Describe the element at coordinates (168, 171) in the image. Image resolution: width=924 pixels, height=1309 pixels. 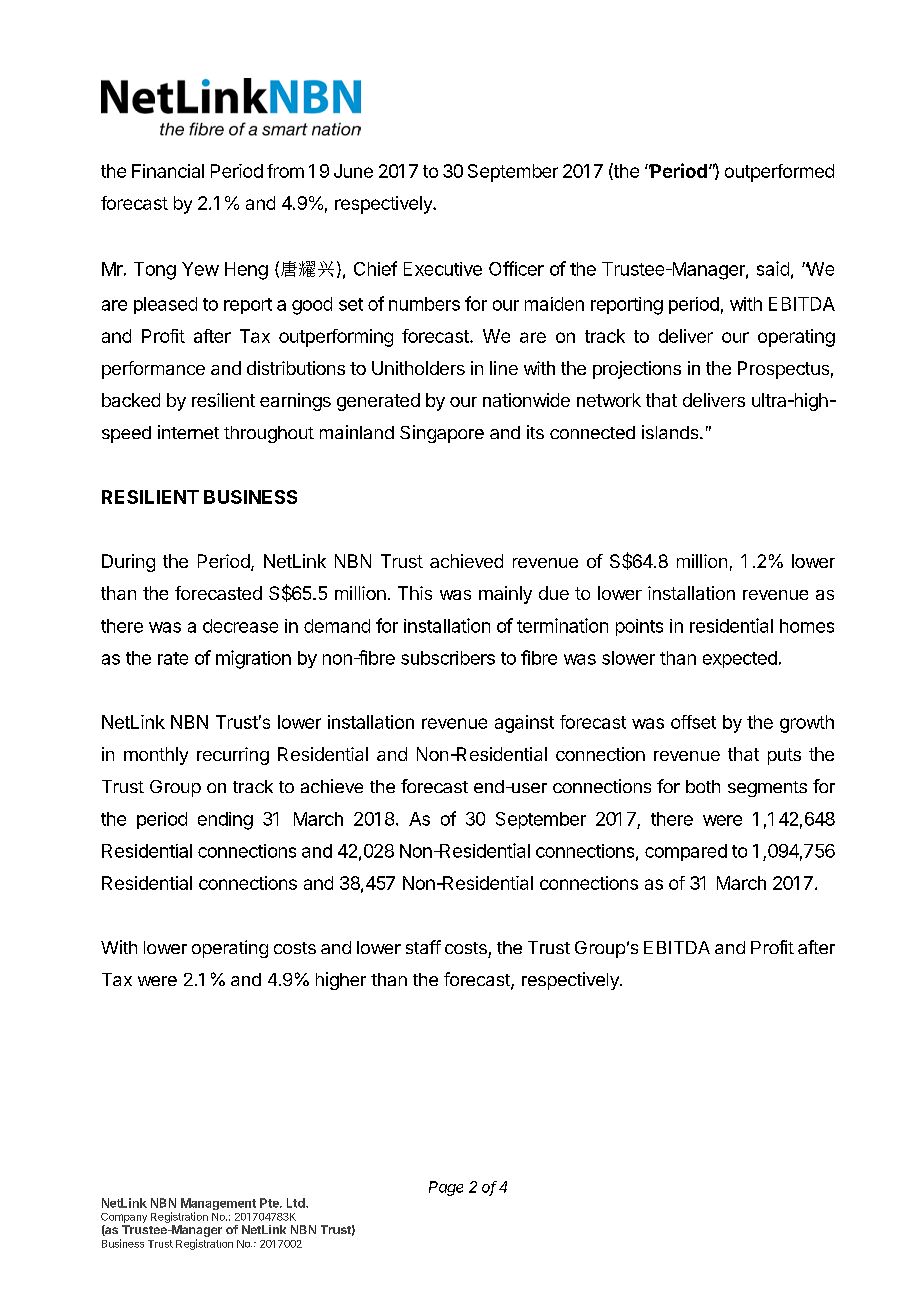
I see `Financial` at that location.
